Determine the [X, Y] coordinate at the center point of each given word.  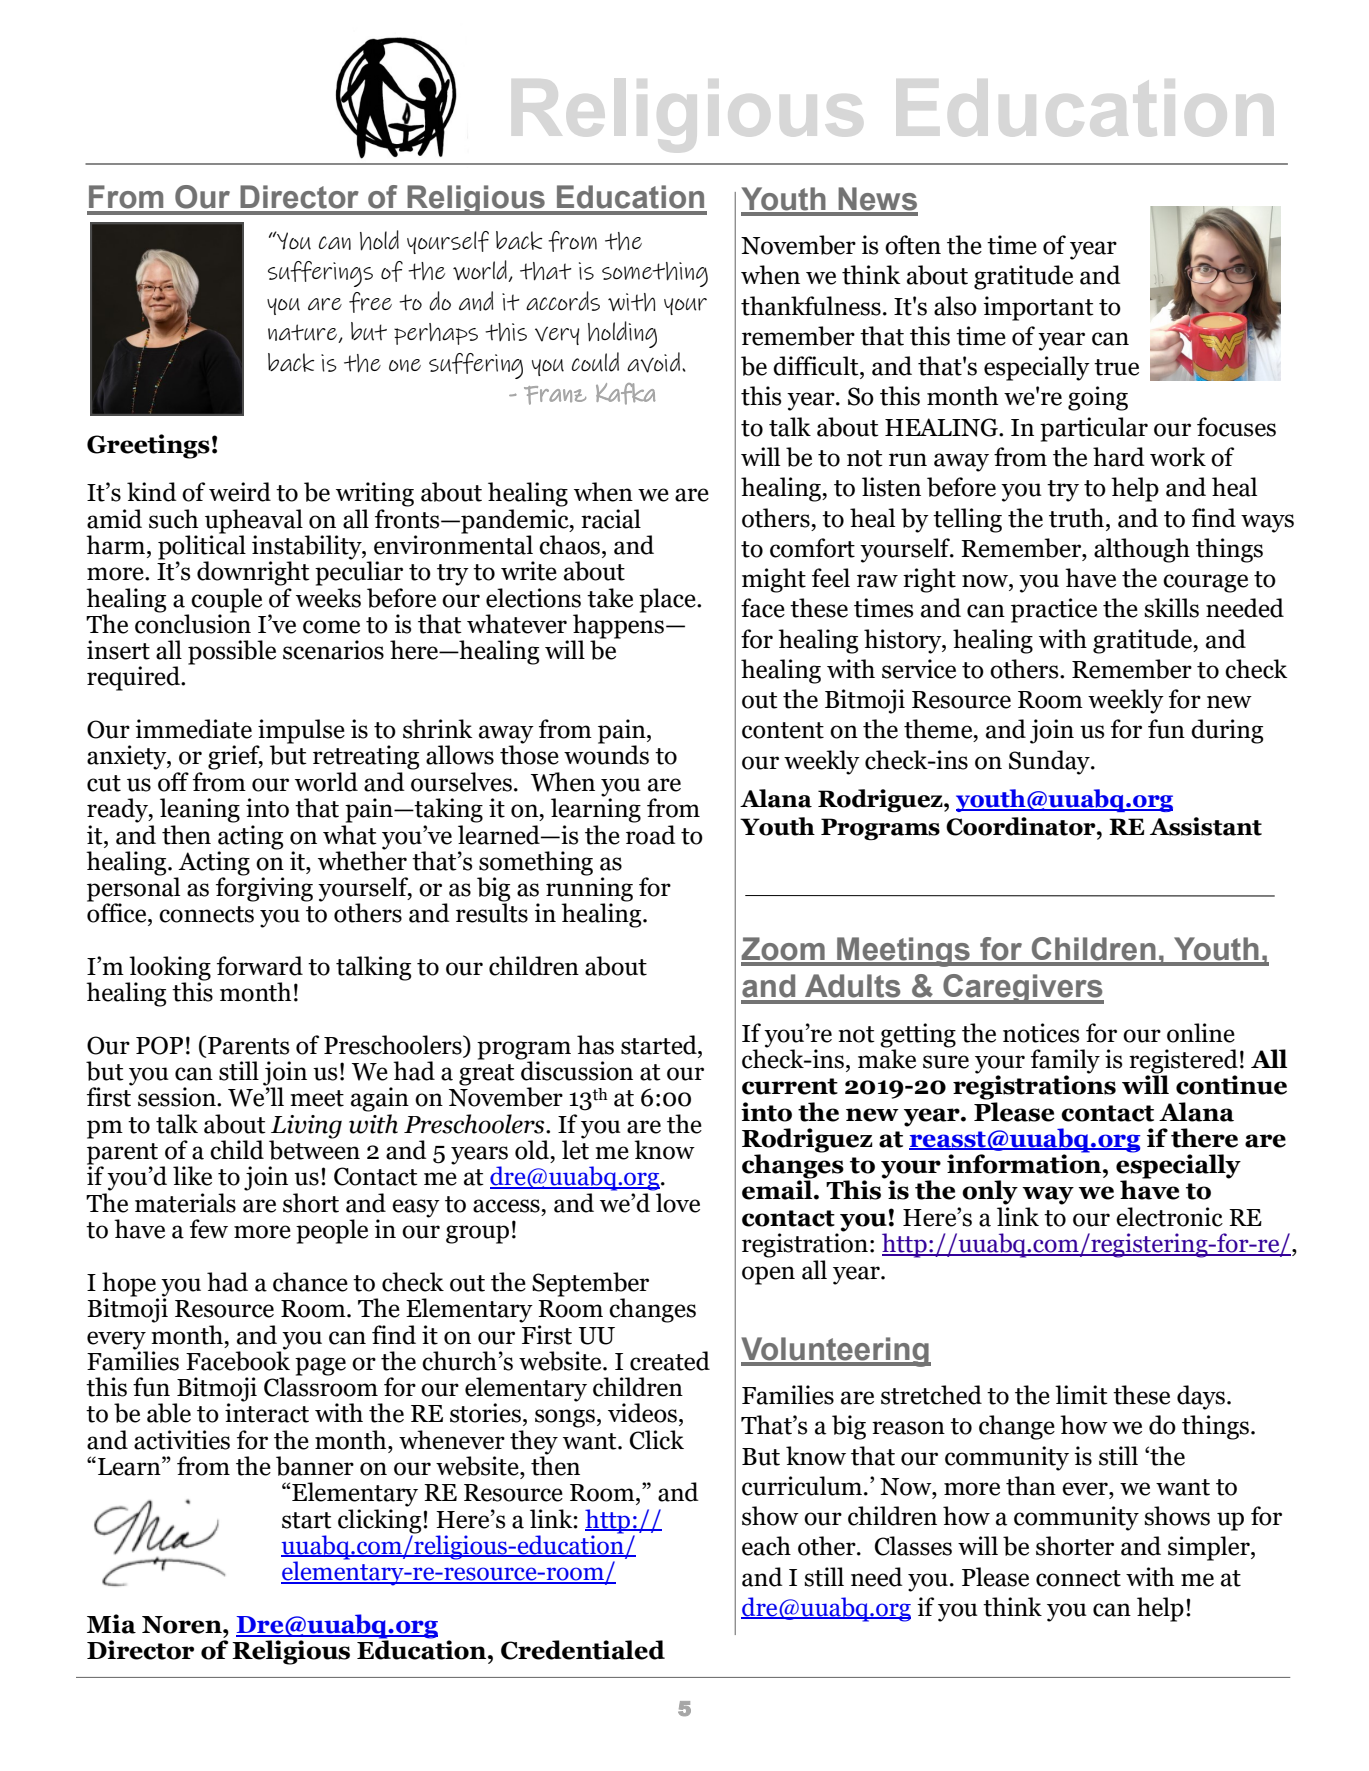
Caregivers [1022, 989]
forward [260, 966]
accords [563, 301]
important [1038, 308]
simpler [1210, 1548]
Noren [183, 1625]
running [589, 889]
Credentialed [583, 1650]
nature [303, 333]
